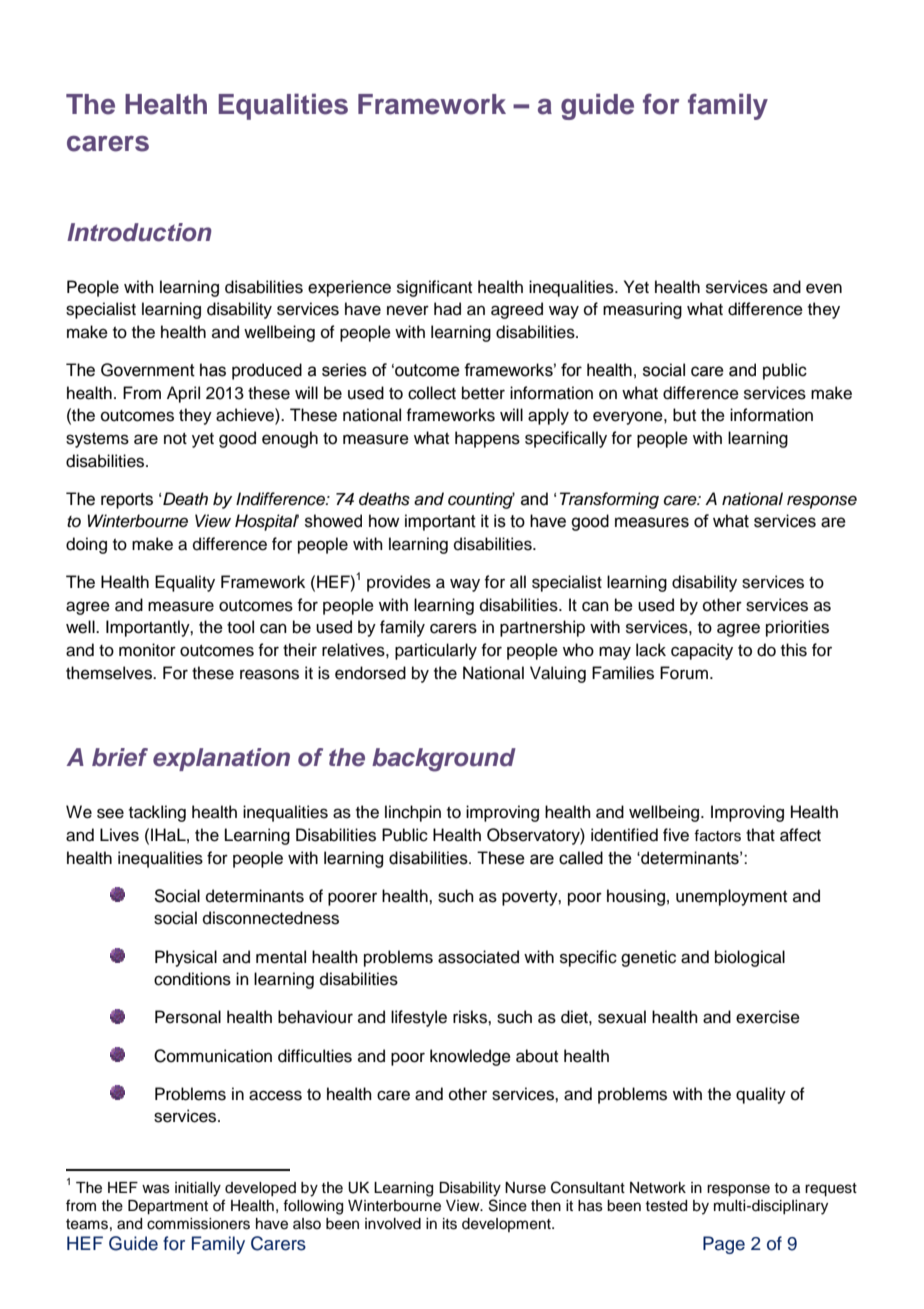 The height and width of the page is (1309, 924). Describe the element at coordinates (797, 628) in the page. I see `priorities` at that location.
